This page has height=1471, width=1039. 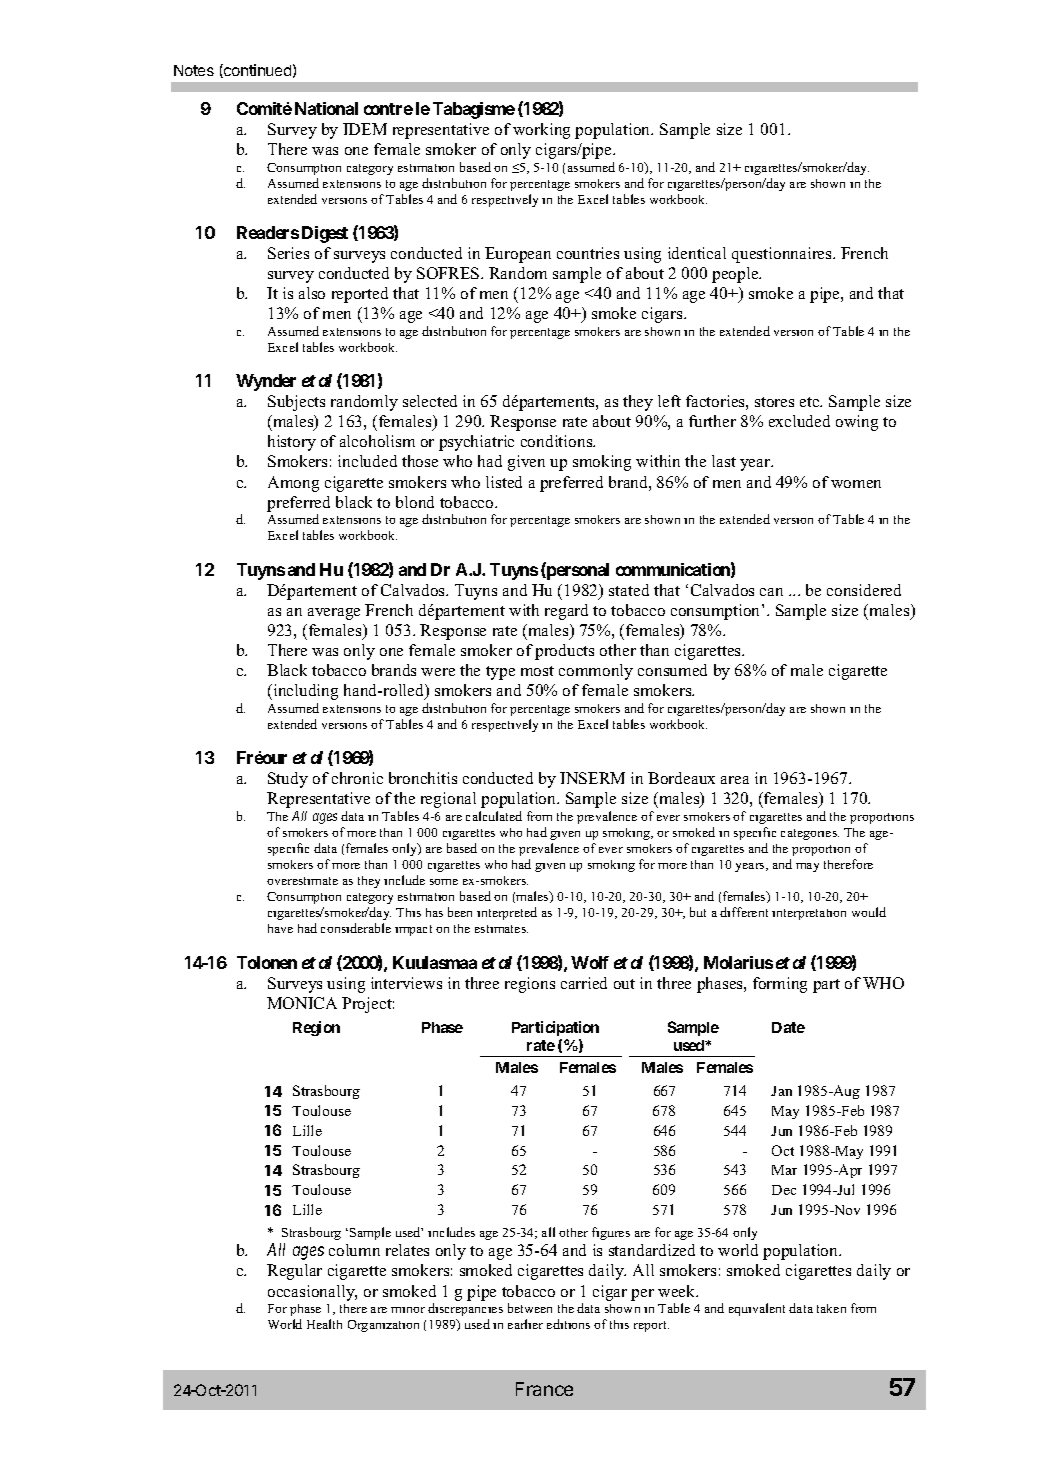 What do you see at coordinates (541, 131) in the page?
I see `working` at bounding box center [541, 131].
